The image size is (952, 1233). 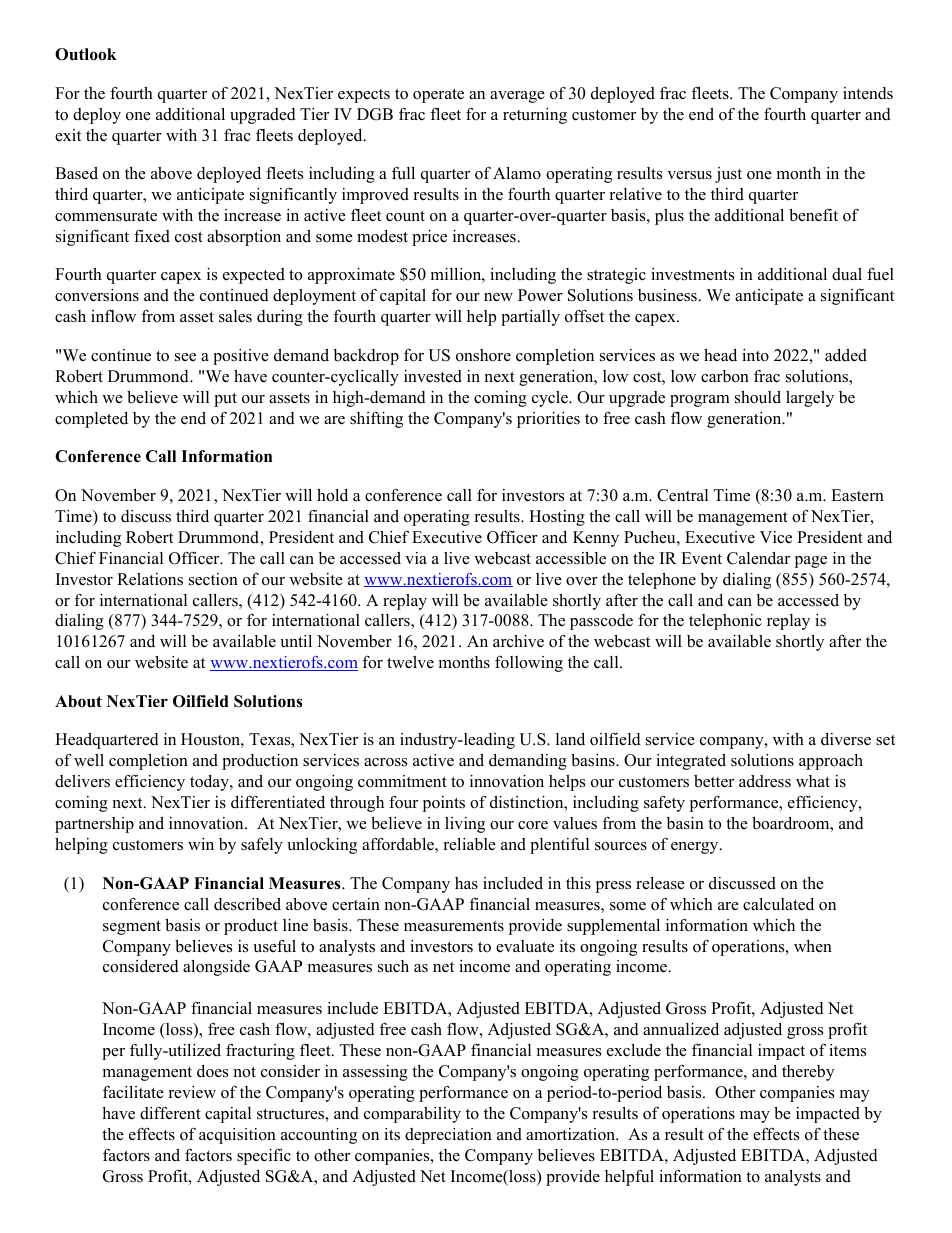 What do you see at coordinates (765, 781) in the screenshot?
I see `address` at bounding box center [765, 781].
